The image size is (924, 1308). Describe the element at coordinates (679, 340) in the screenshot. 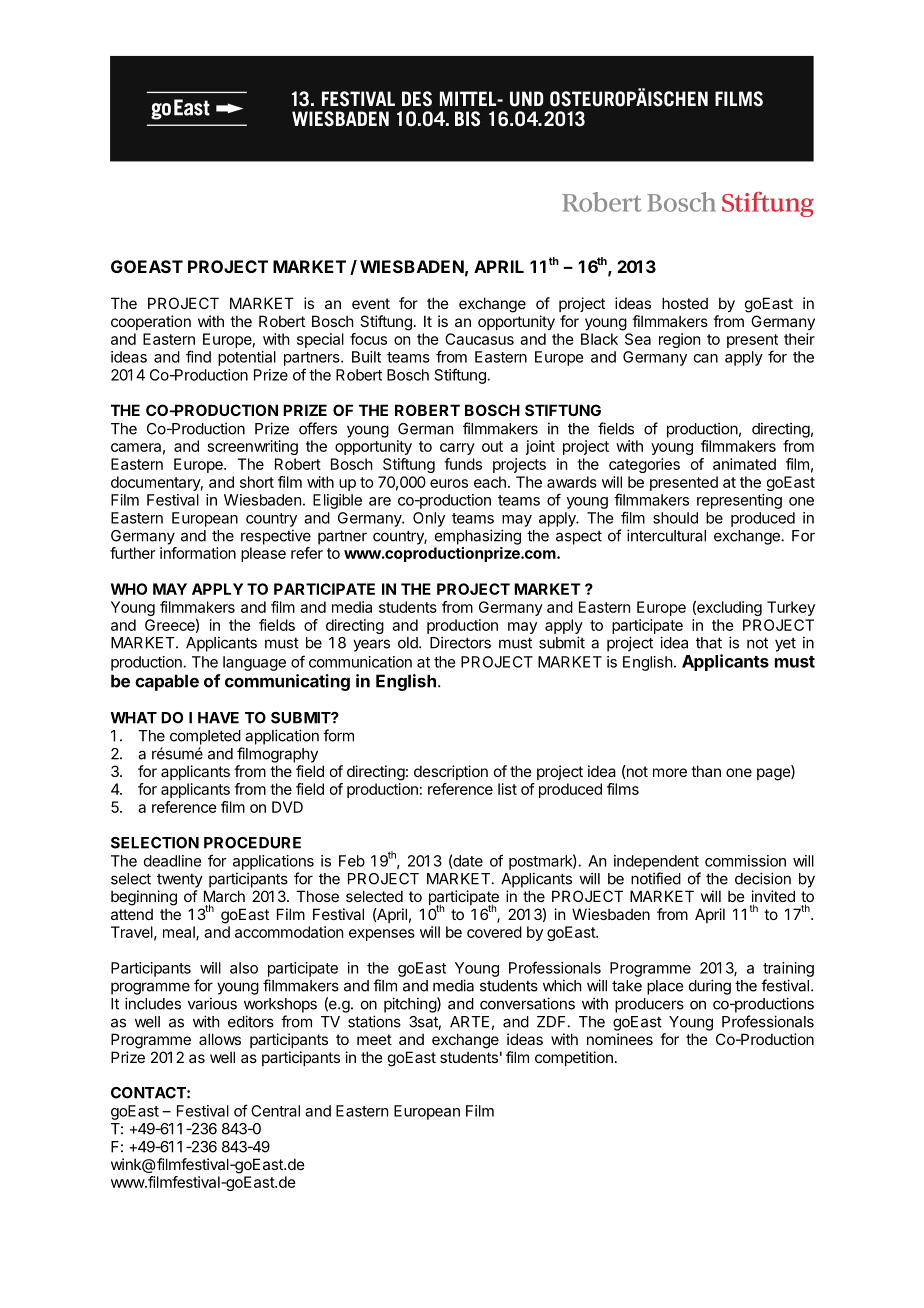

I see `region` at that location.
